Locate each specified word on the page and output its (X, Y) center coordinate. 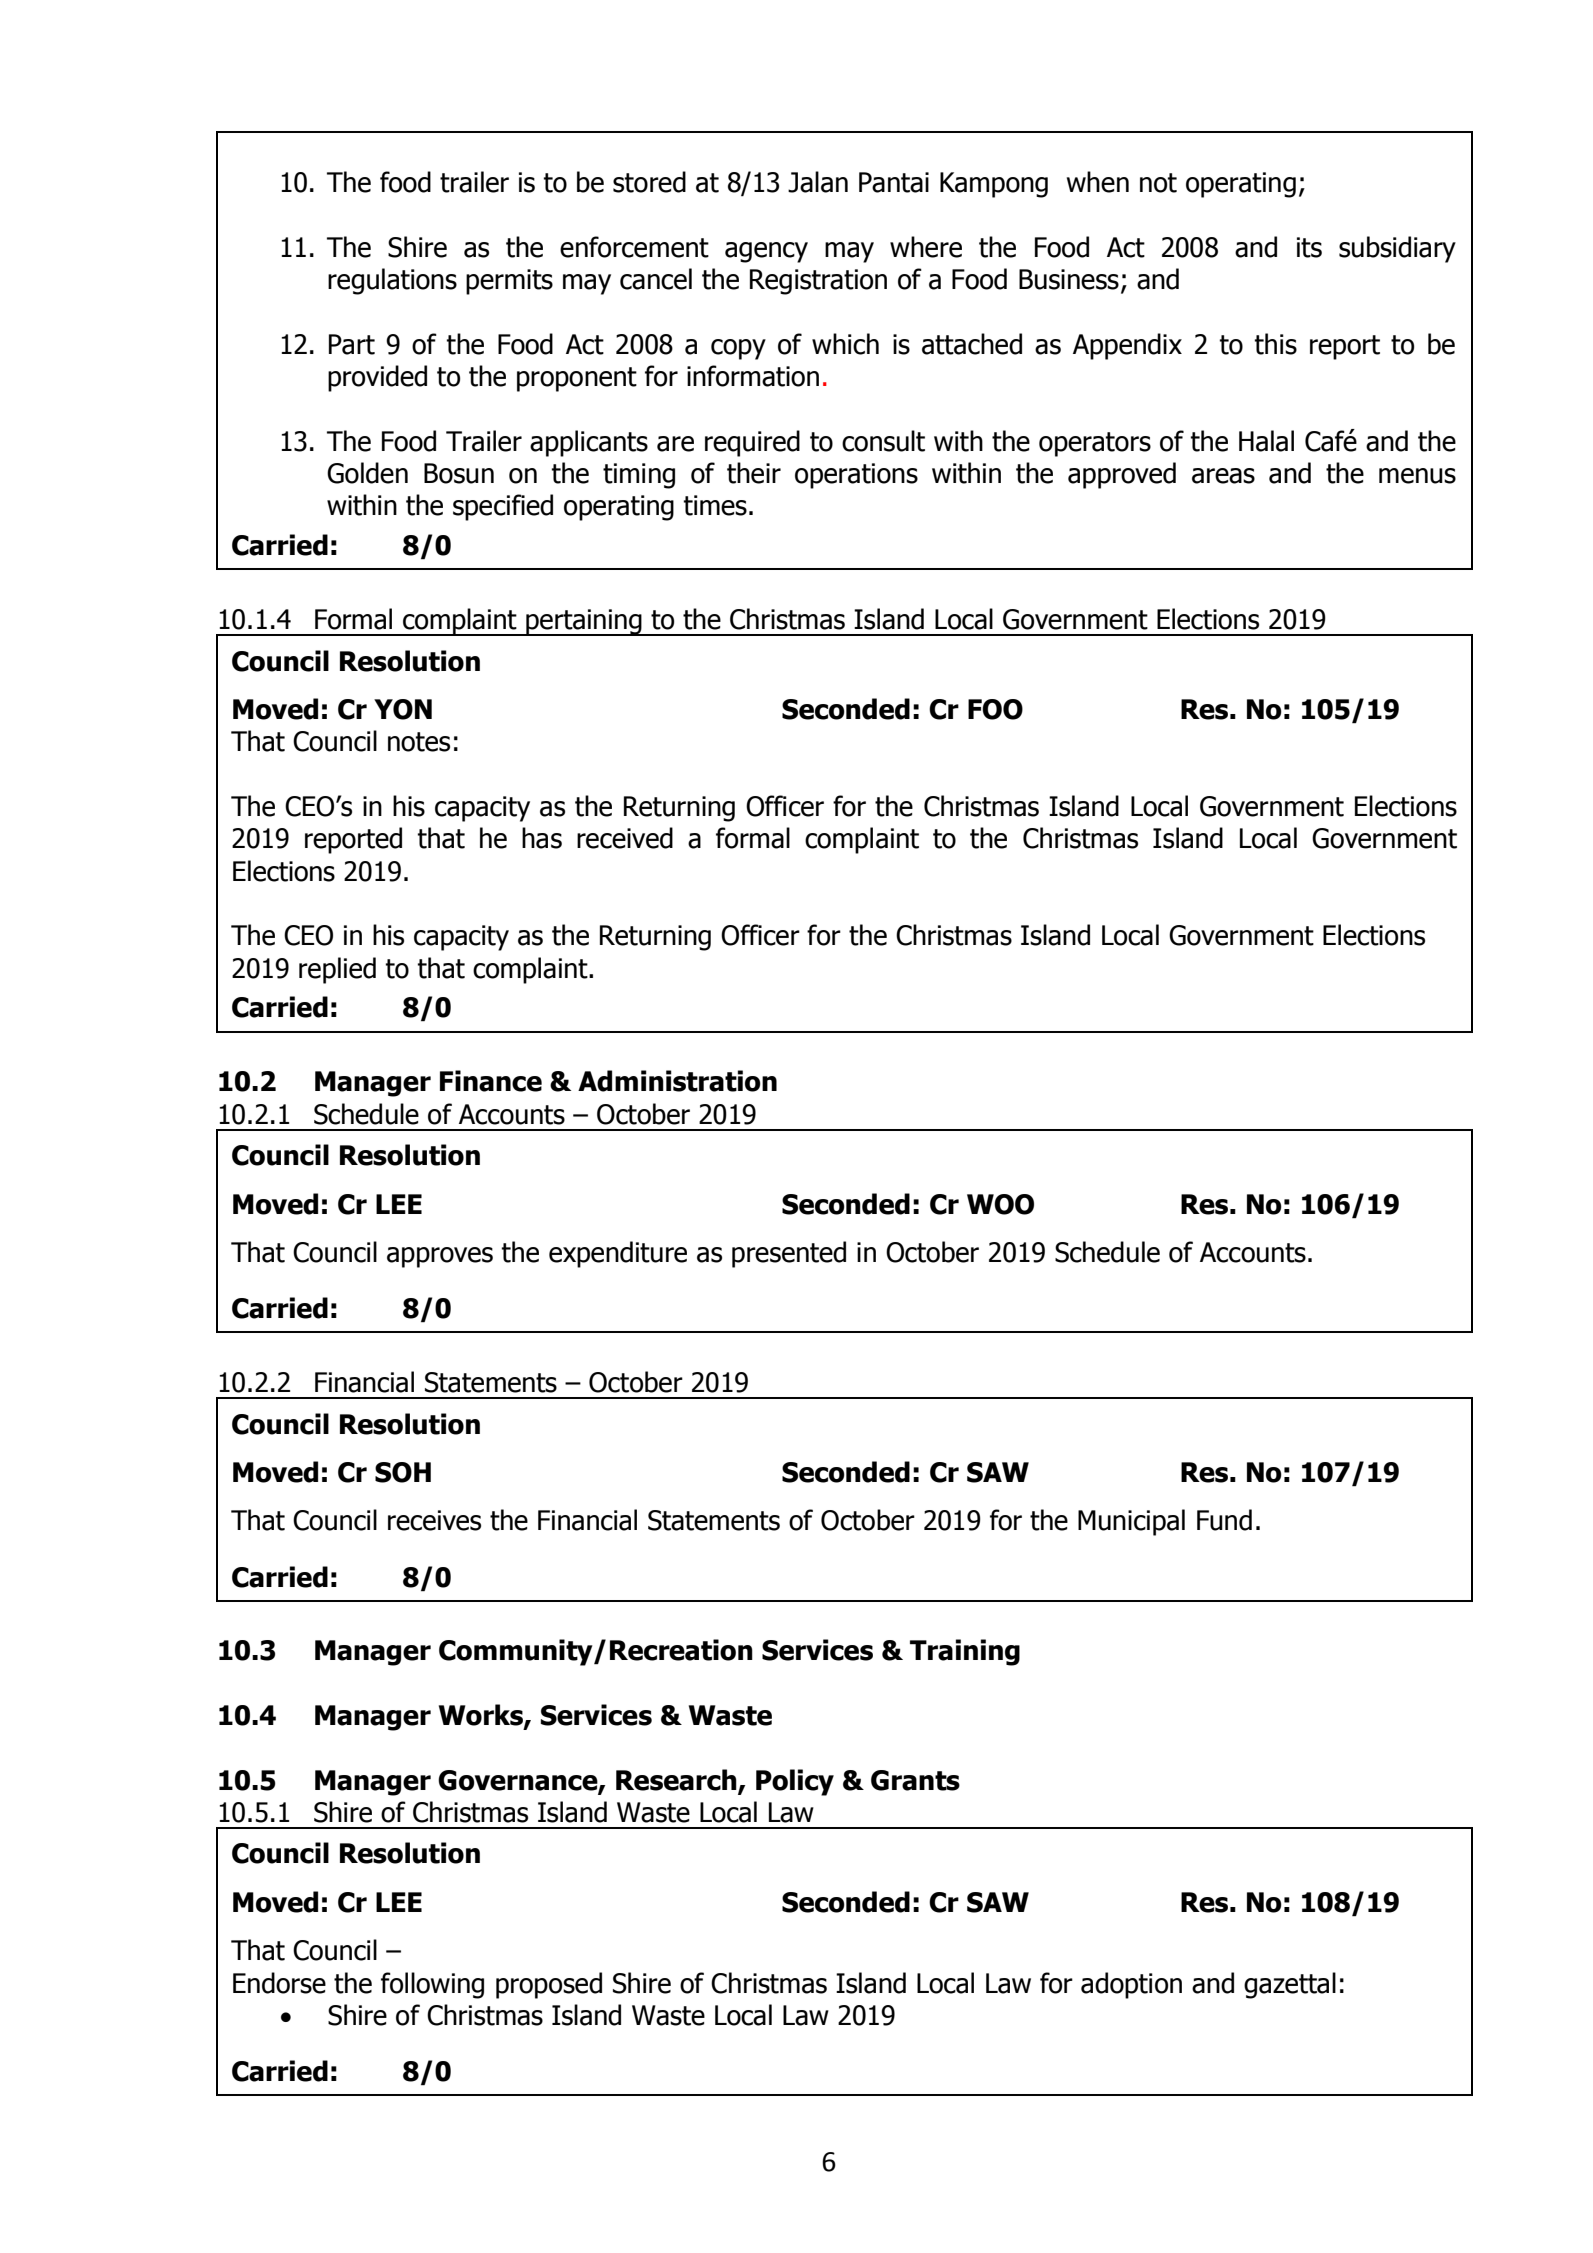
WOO (1000, 1204)
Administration (677, 1081)
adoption (1131, 1985)
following (432, 1985)
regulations (392, 281)
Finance (491, 1081)
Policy (795, 1782)
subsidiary (1397, 249)
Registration (818, 282)
